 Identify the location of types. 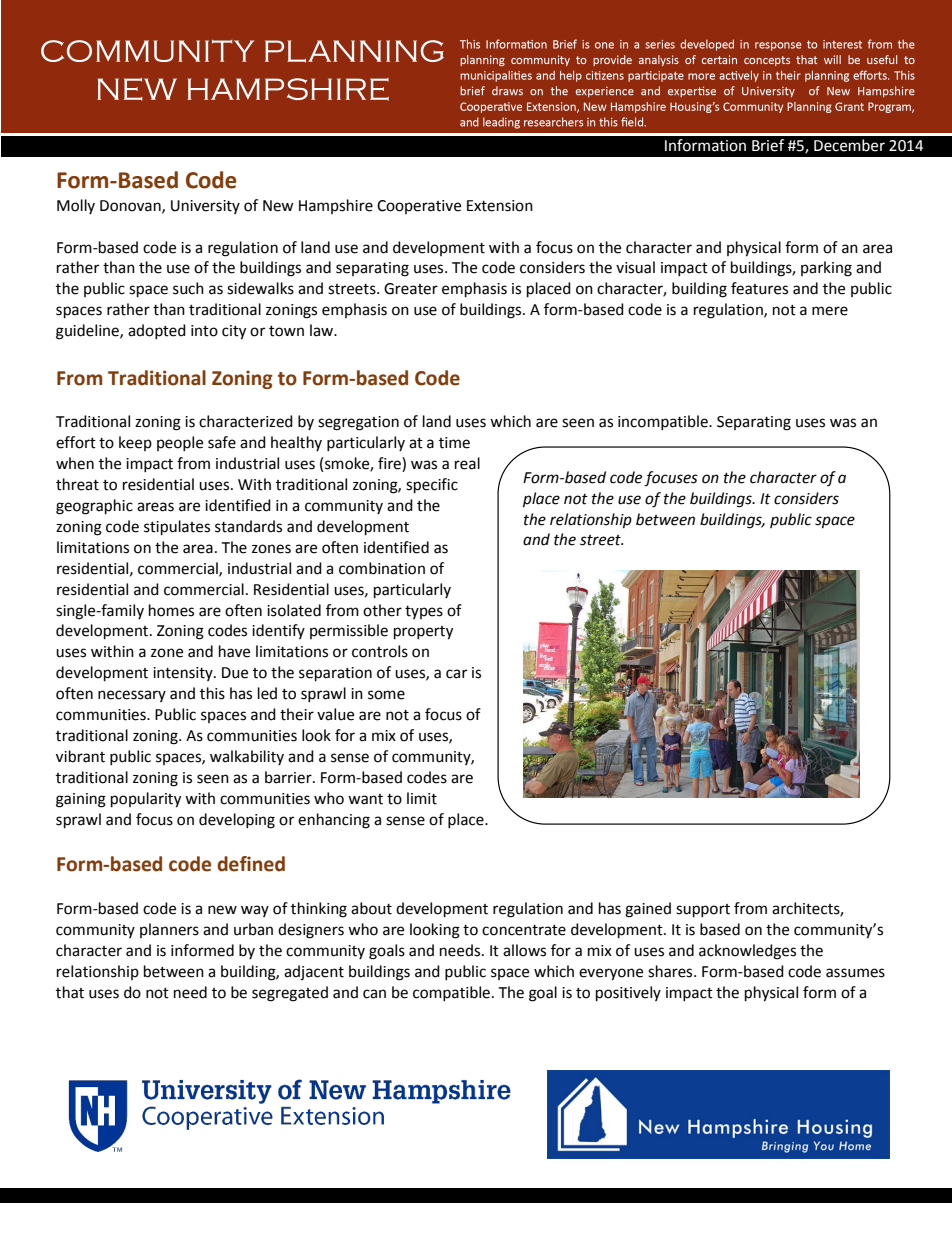
(424, 612).
